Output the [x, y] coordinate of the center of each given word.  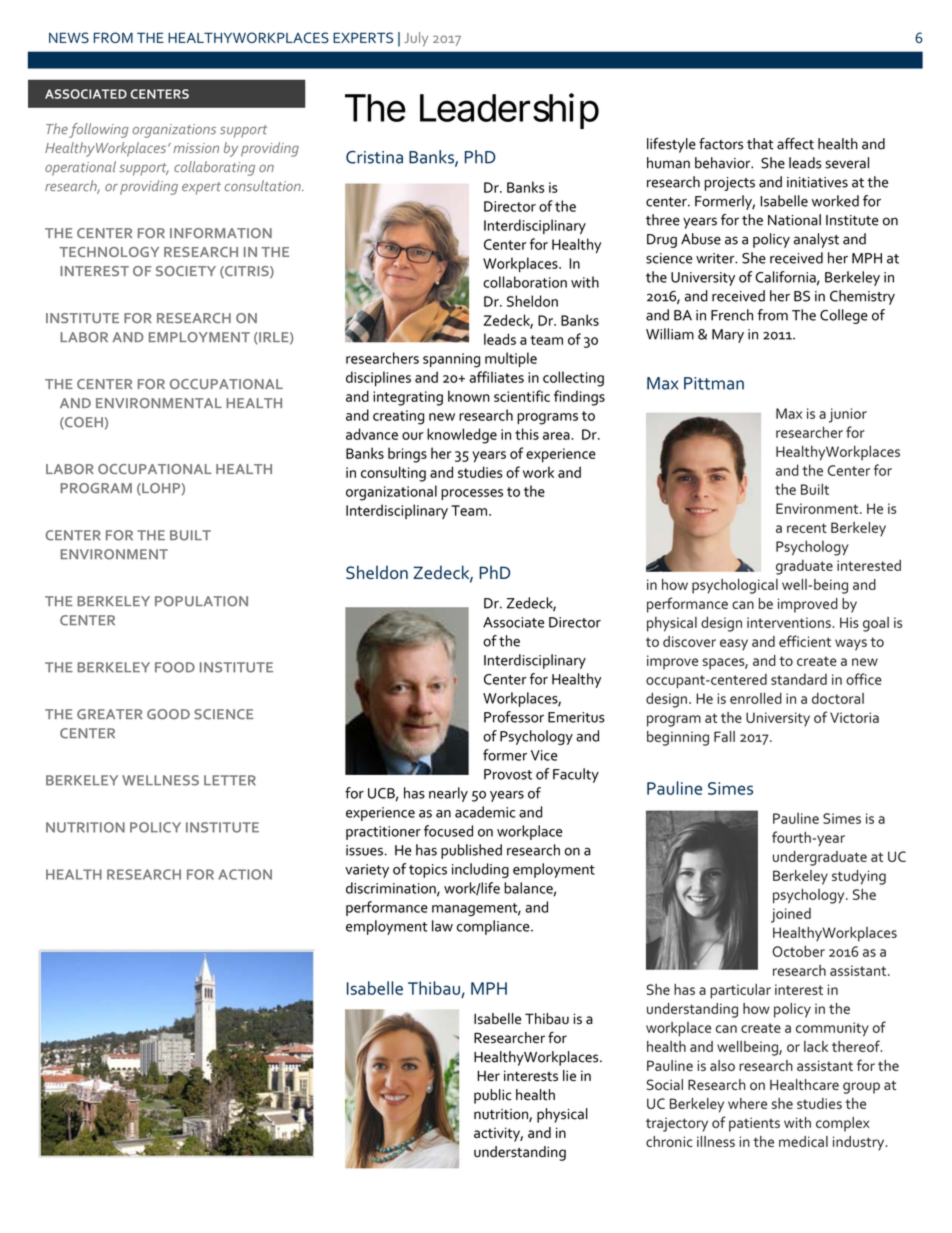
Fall [724, 736]
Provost [508, 774]
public [493, 1096]
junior [848, 415]
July [416, 39]
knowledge [462, 436]
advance [372, 434]
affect [795, 144]
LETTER [230, 780]
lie [569, 1075]
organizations [174, 131]
